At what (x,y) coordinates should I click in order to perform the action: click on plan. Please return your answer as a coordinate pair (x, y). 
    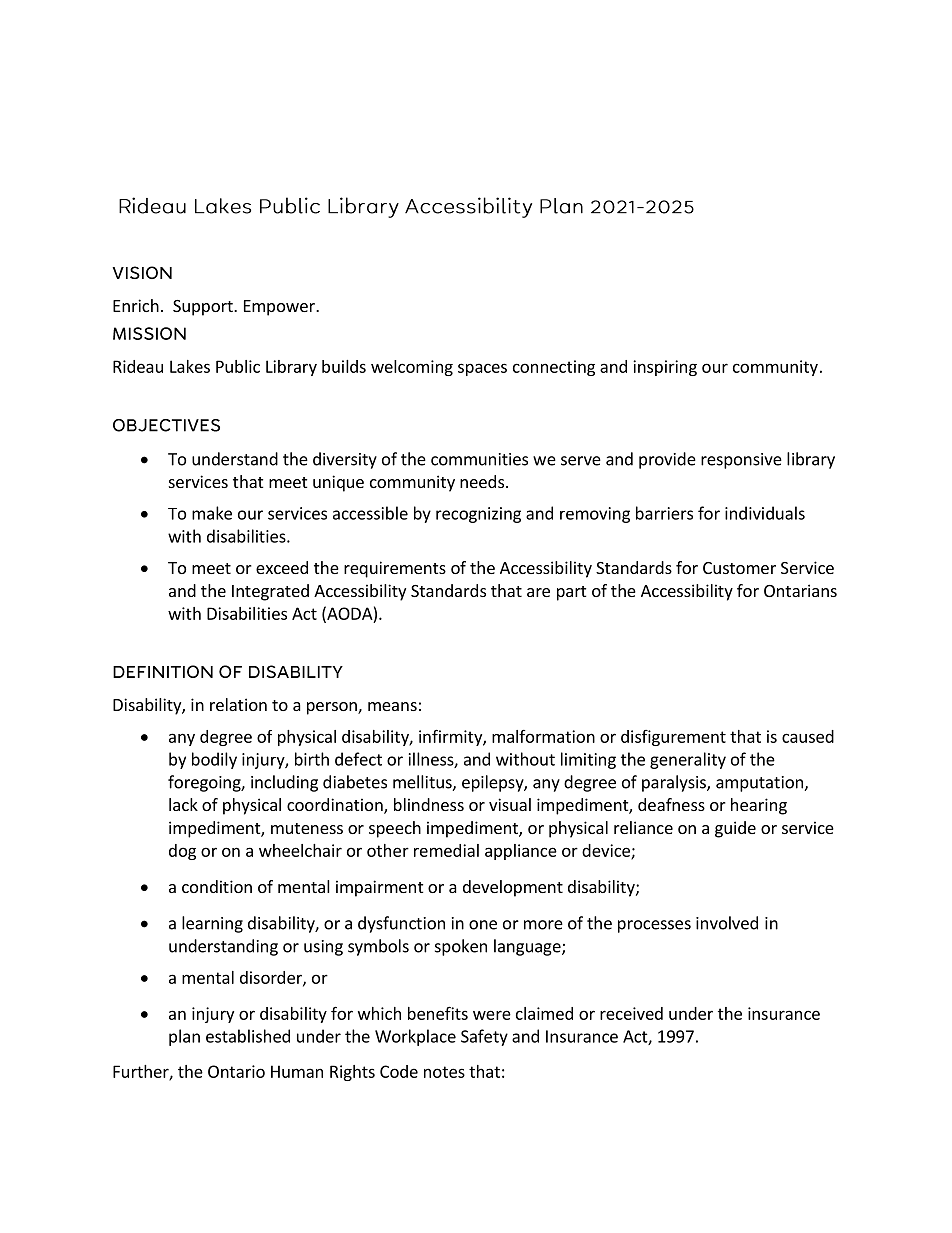
    Looking at the image, I should click on (184, 1037).
